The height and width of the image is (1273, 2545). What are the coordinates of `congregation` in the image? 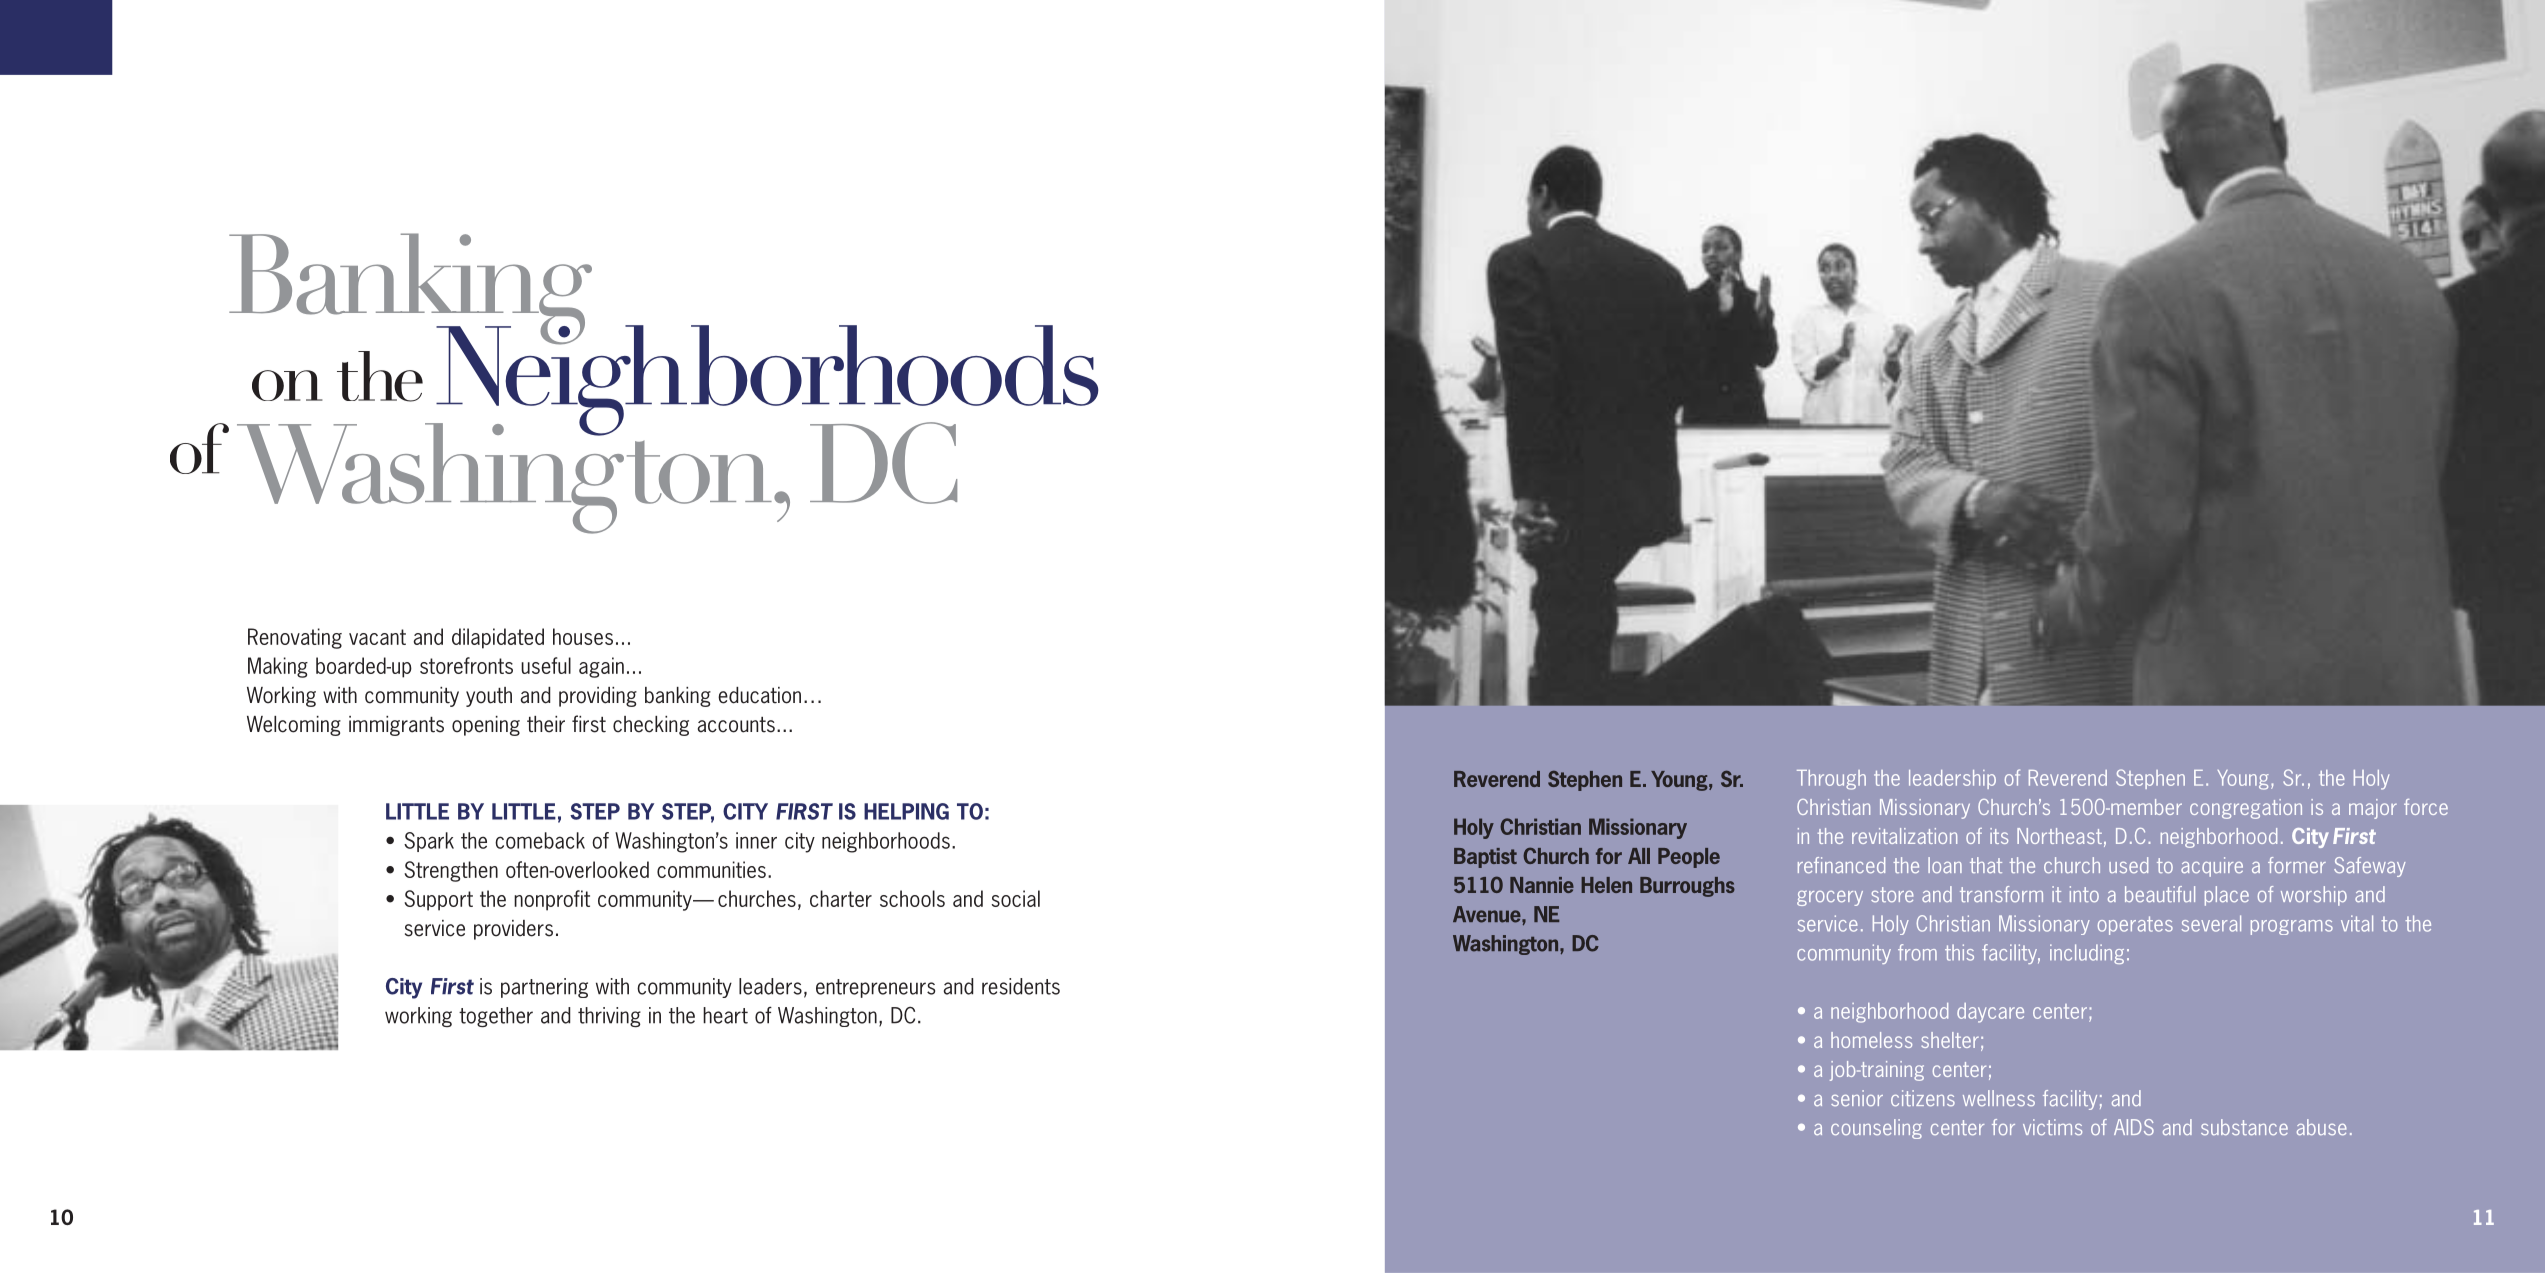 It's located at (2246, 809).
